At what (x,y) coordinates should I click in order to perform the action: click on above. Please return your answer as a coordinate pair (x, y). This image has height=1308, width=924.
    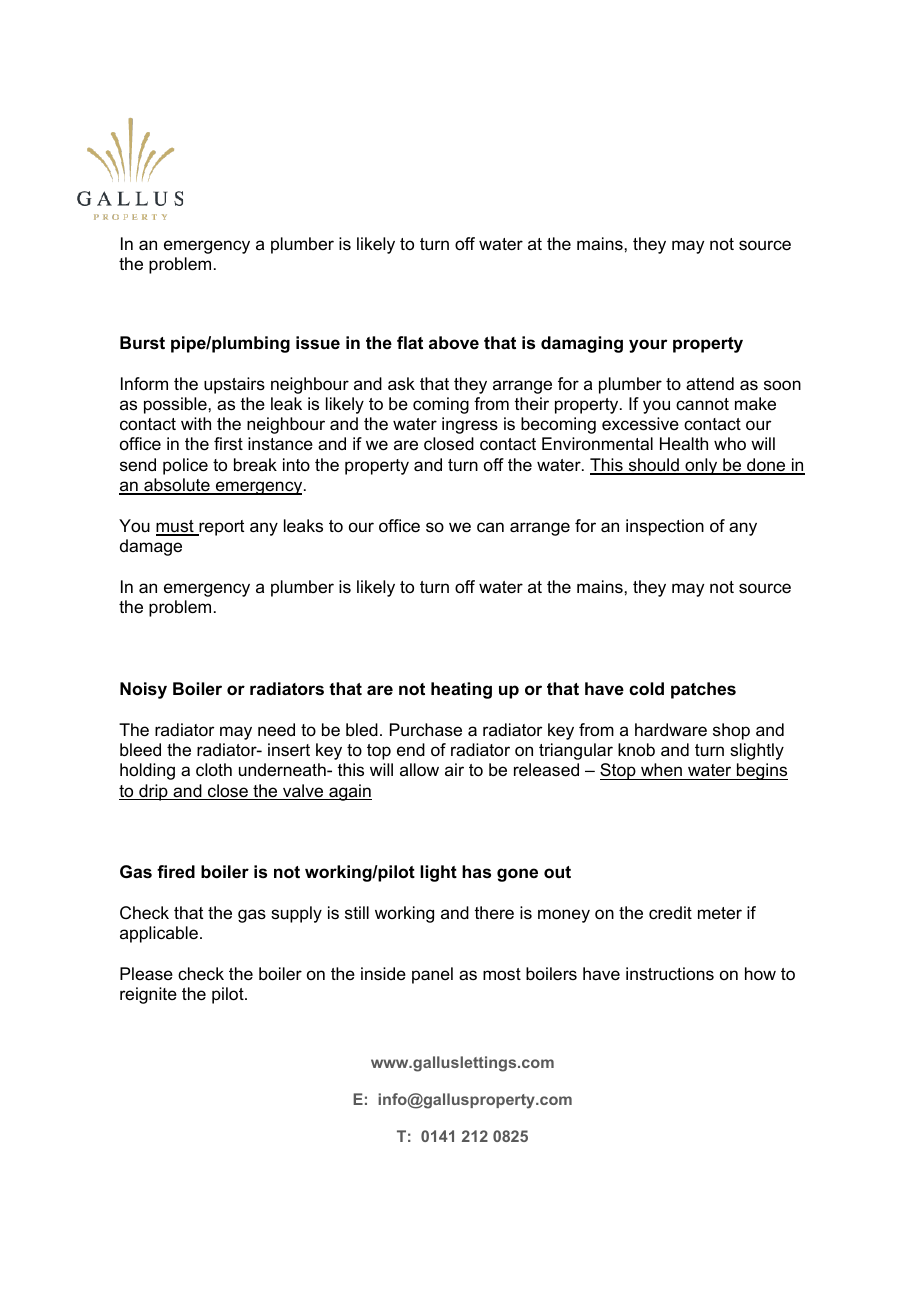
    Looking at the image, I should click on (454, 343).
